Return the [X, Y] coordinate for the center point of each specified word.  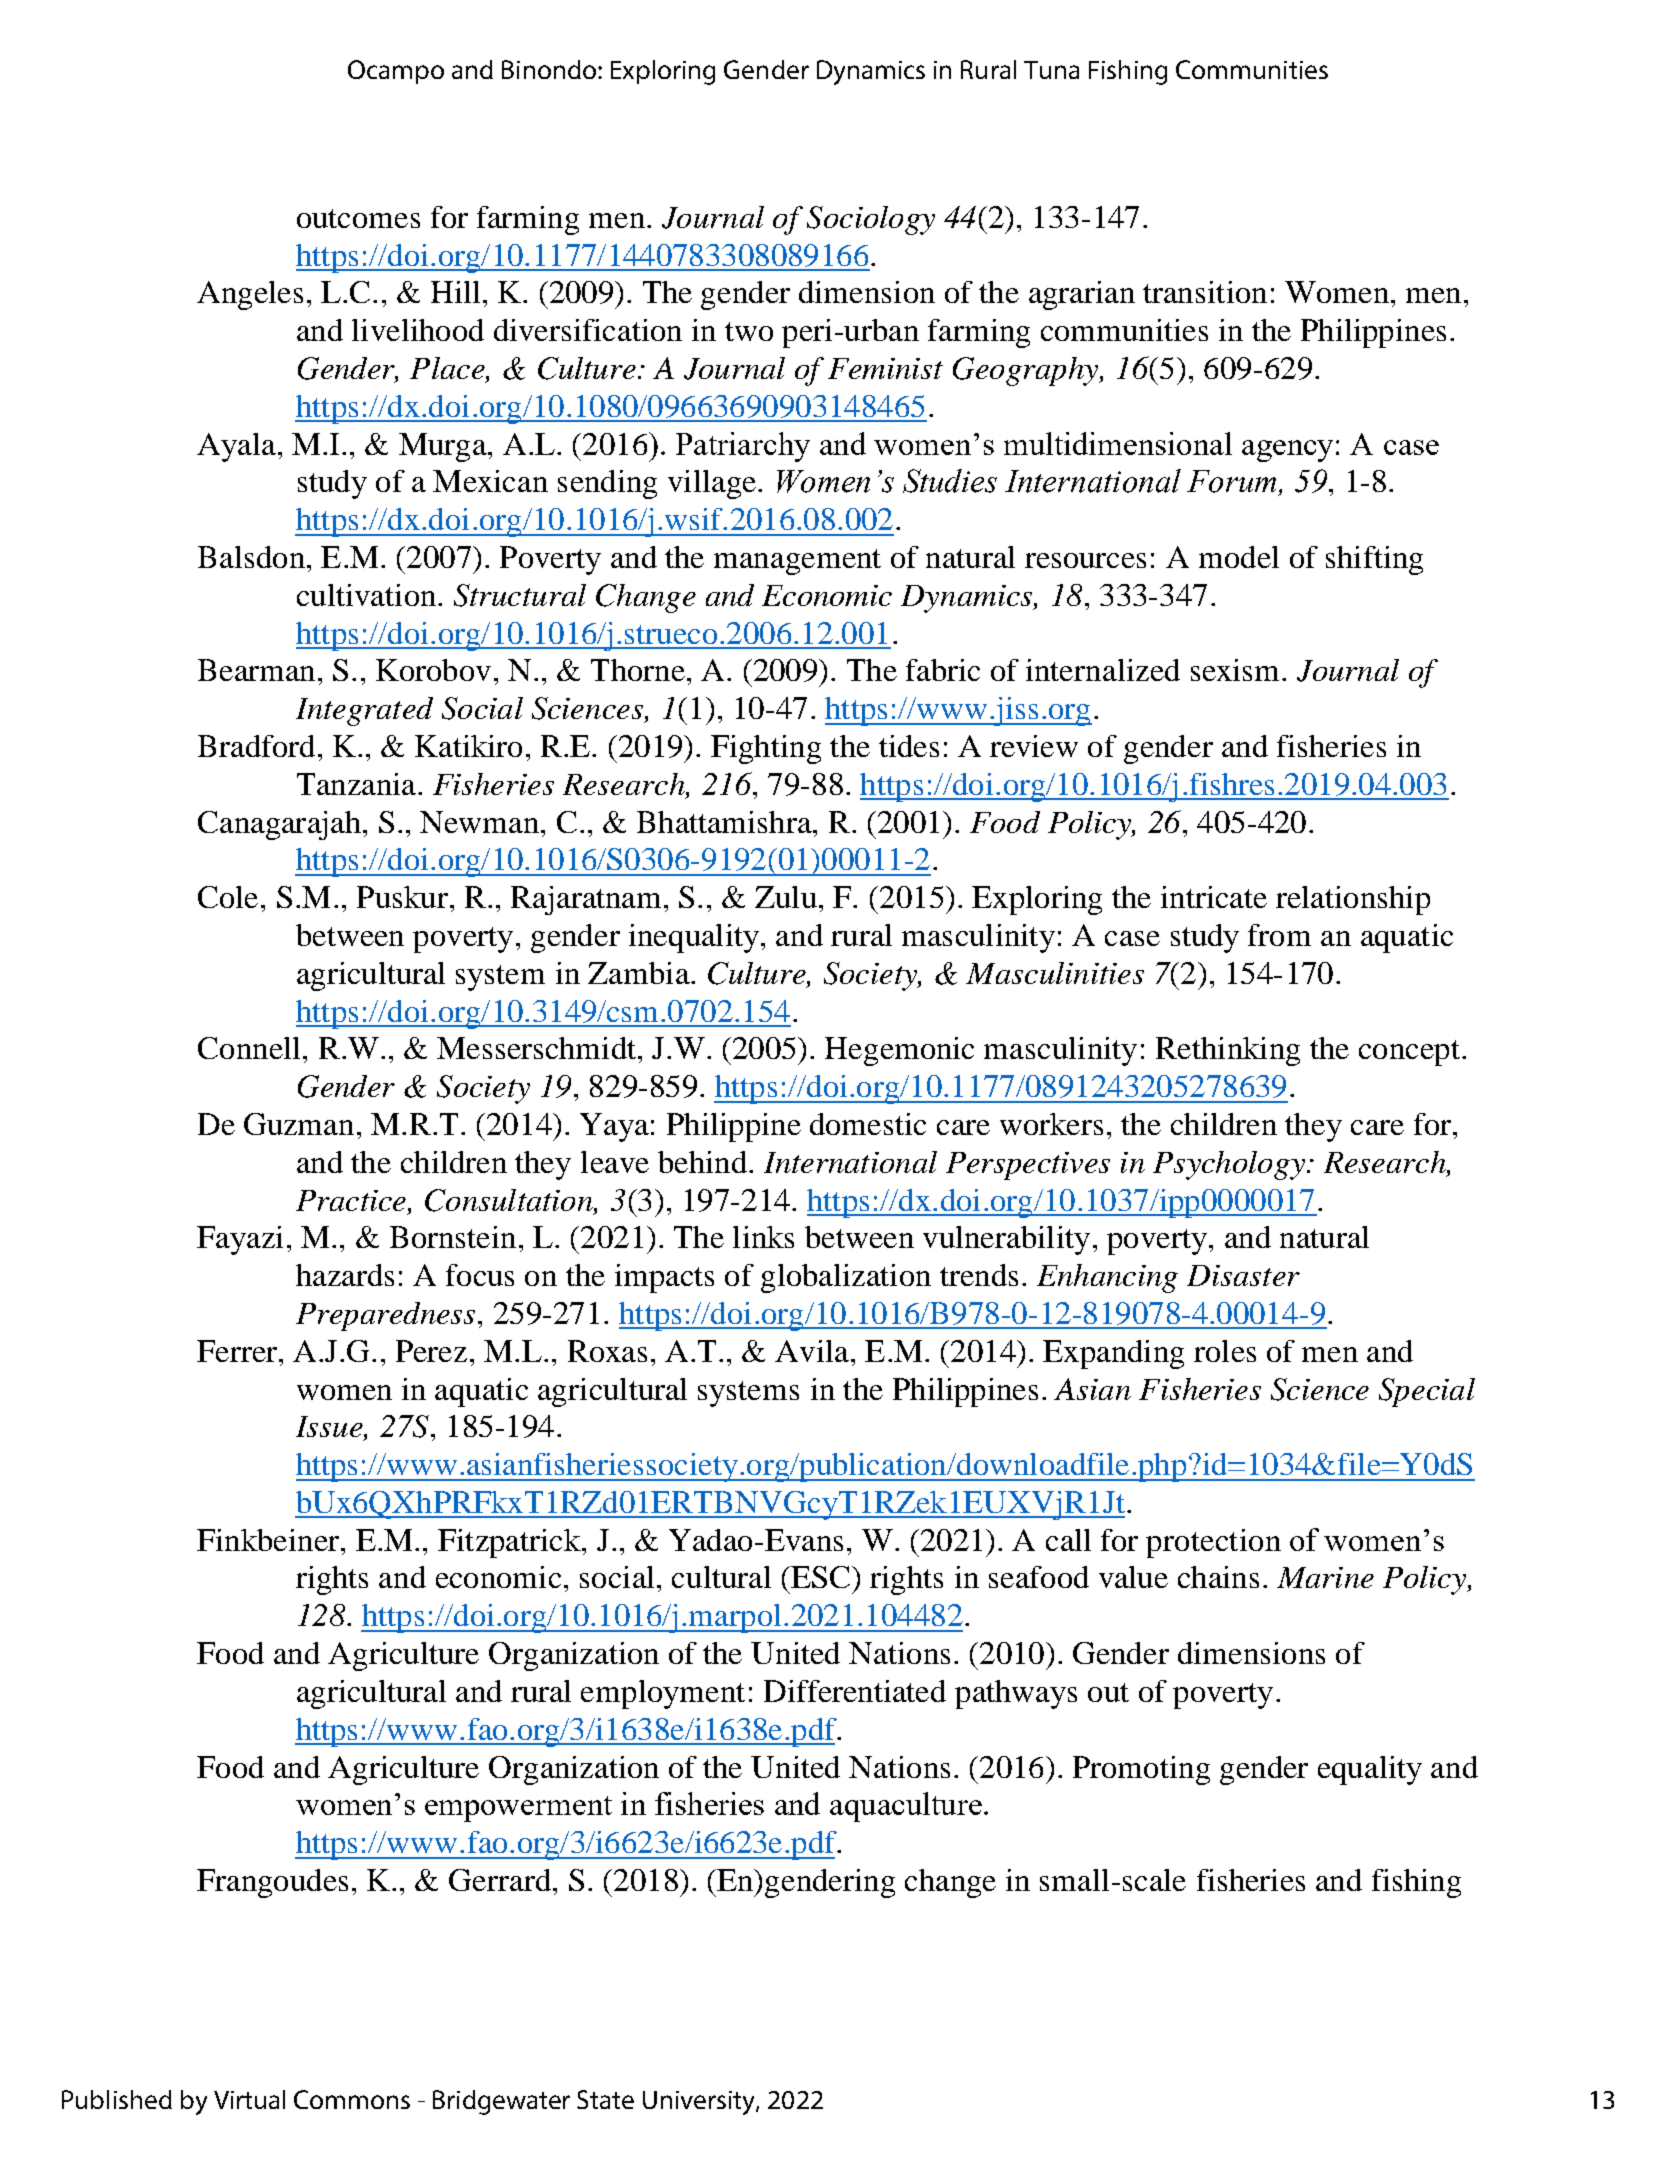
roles [1225, 1351]
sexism [1237, 670]
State [605, 2099]
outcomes [358, 218]
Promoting [1141, 1770]
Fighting [766, 749]
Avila [812, 1351]
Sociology [871, 220]
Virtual [249, 2099]
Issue [330, 1428]
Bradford [256, 746]
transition [1205, 292]
